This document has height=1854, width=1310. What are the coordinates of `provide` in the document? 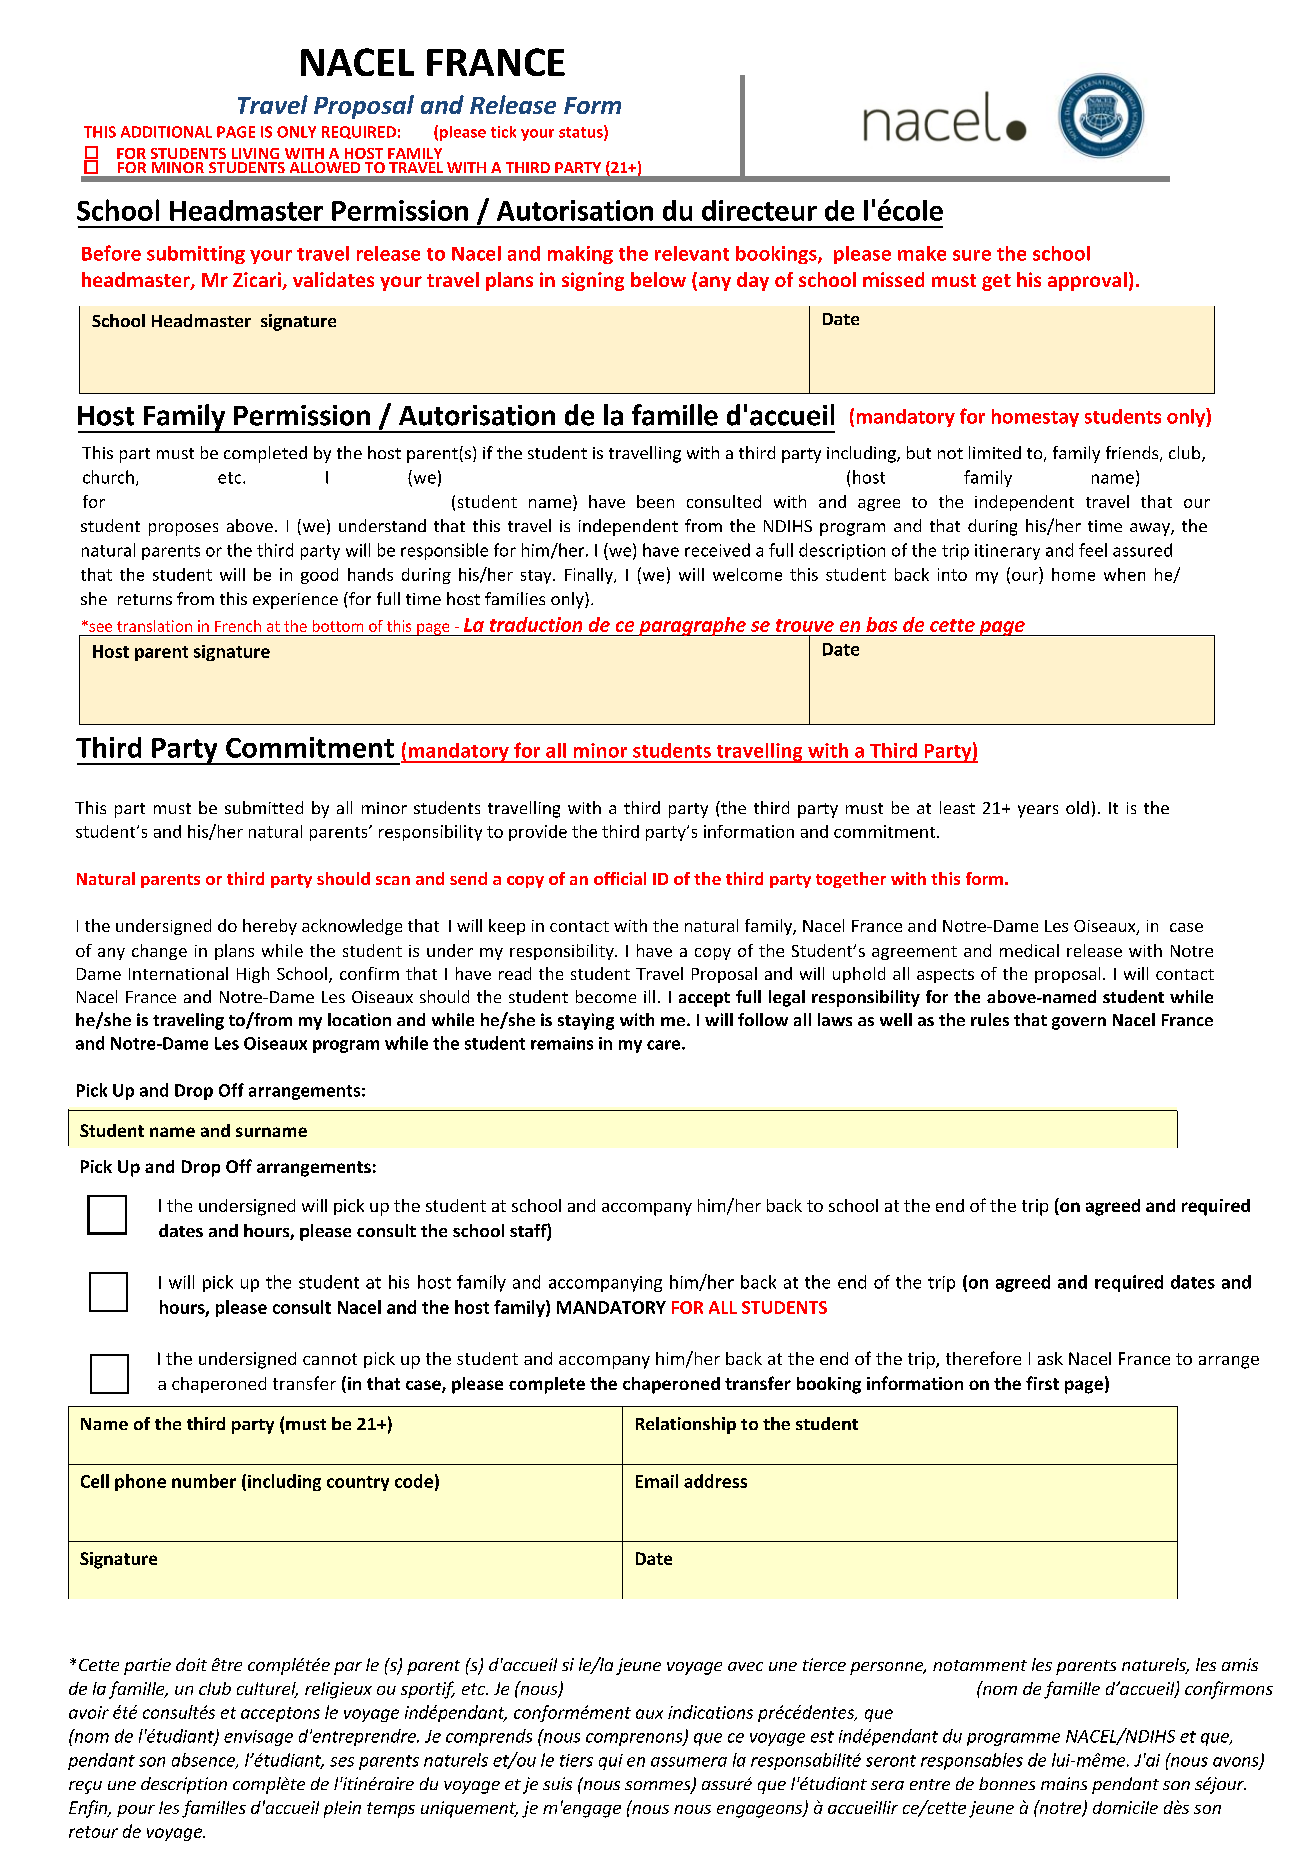 It's located at (538, 833).
